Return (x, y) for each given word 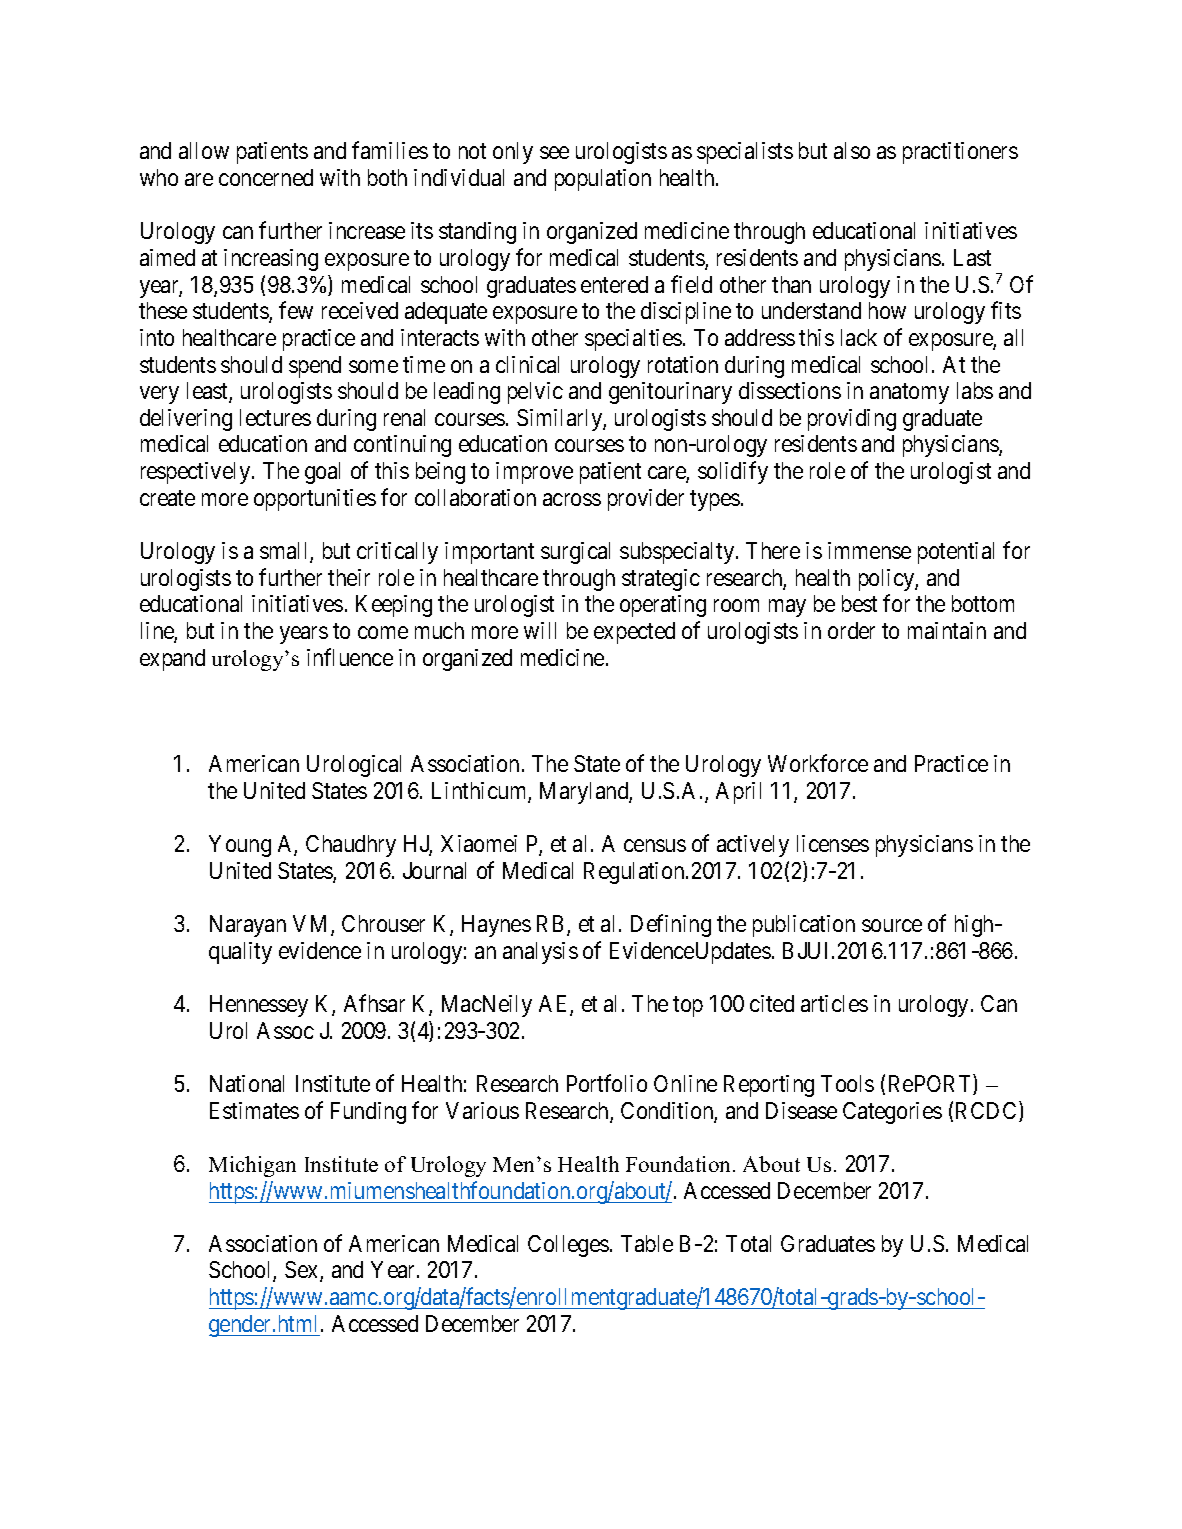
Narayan (248, 926)
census (655, 846)
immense (869, 550)
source (892, 925)
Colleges (568, 1246)
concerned (266, 177)
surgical (575, 553)
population (603, 180)
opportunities (315, 500)
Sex (303, 1271)
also (852, 150)
